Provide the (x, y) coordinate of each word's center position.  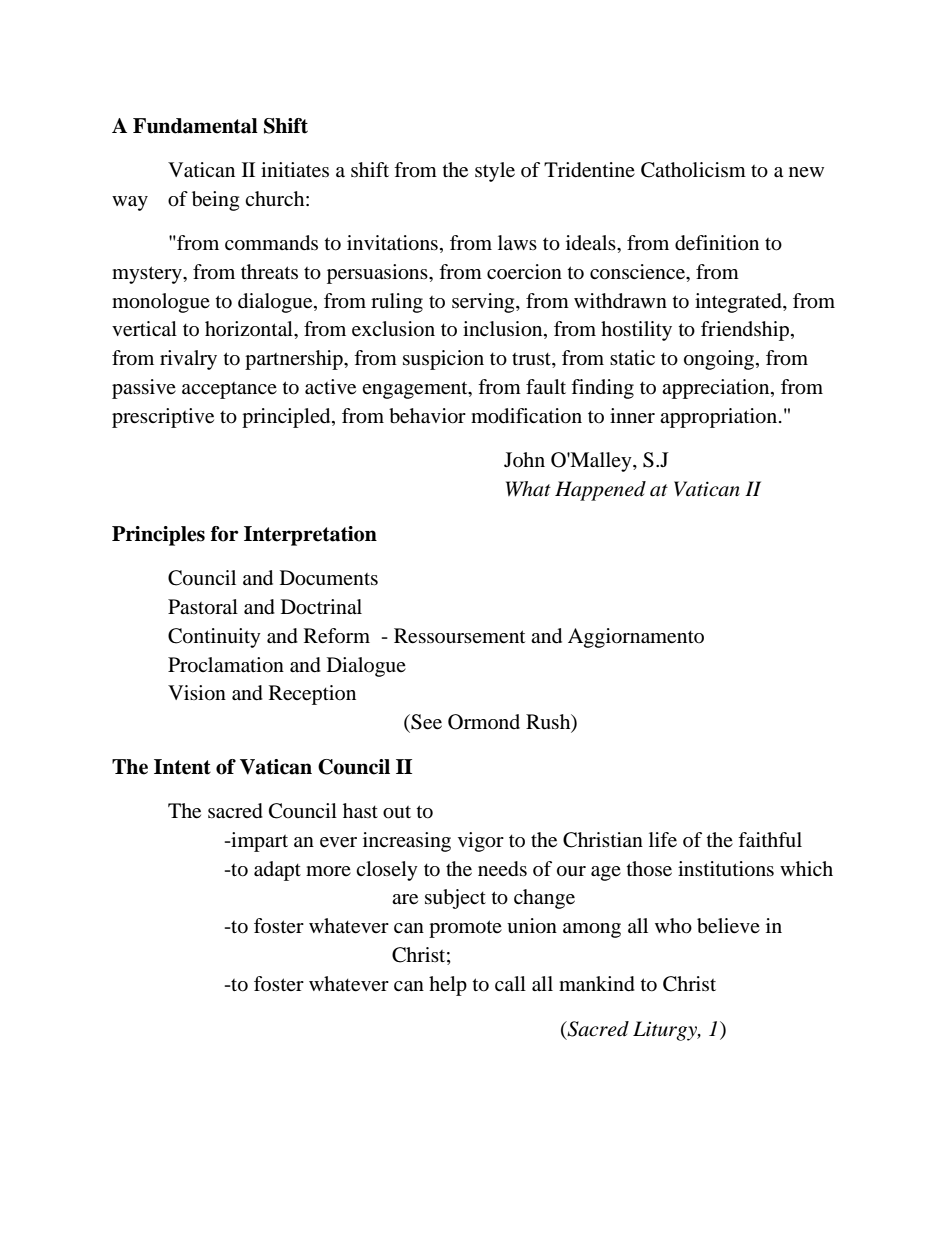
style (495, 172)
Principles (158, 536)
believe (728, 926)
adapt (277, 871)
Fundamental (195, 126)
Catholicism (693, 170)
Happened (600, 491)
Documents (329, 578)
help (448, 986)
